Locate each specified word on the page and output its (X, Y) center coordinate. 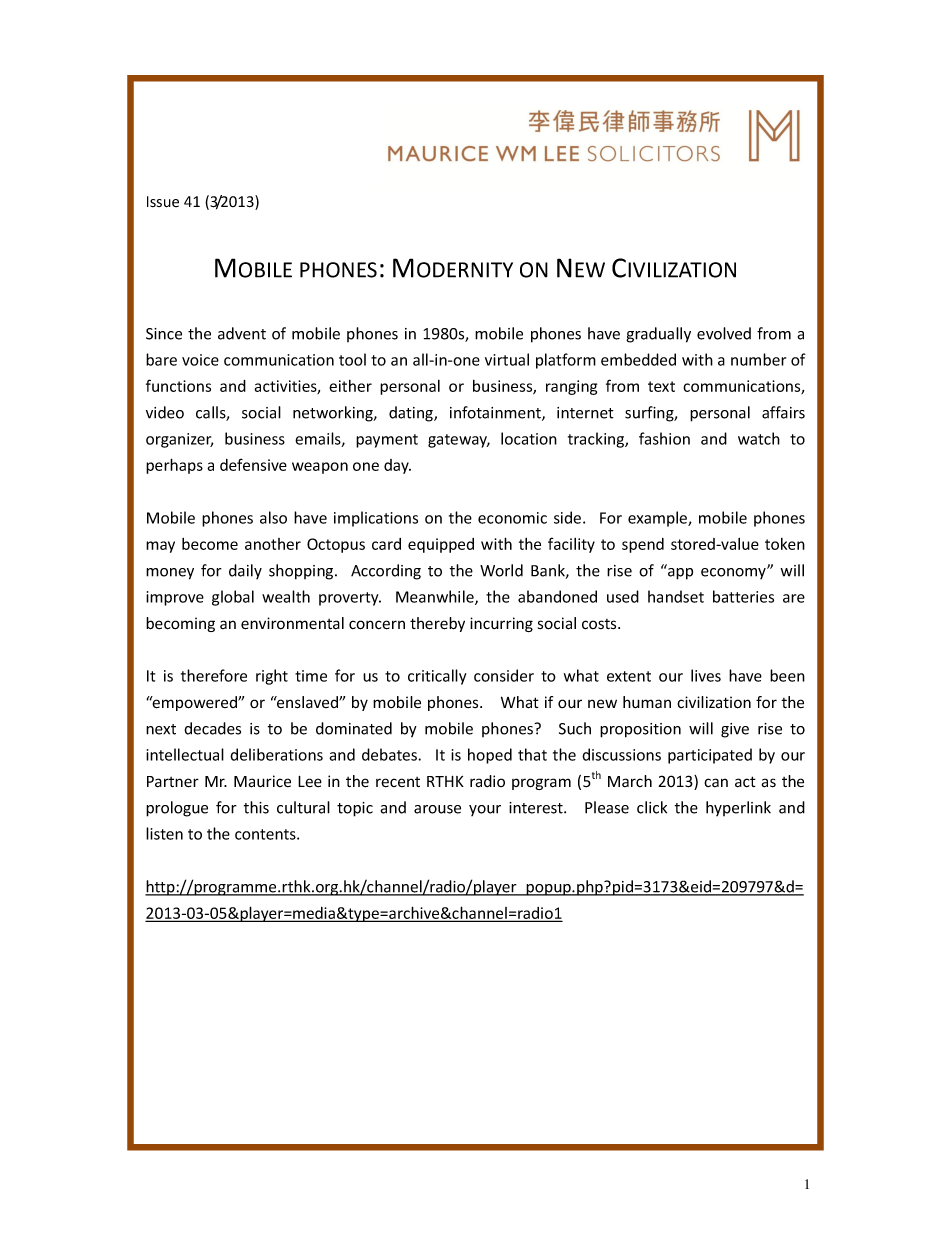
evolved (724, 333)
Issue (163, 202)
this (256, 807)
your (485, 810)
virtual (507, 359)
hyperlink (738, 808)
